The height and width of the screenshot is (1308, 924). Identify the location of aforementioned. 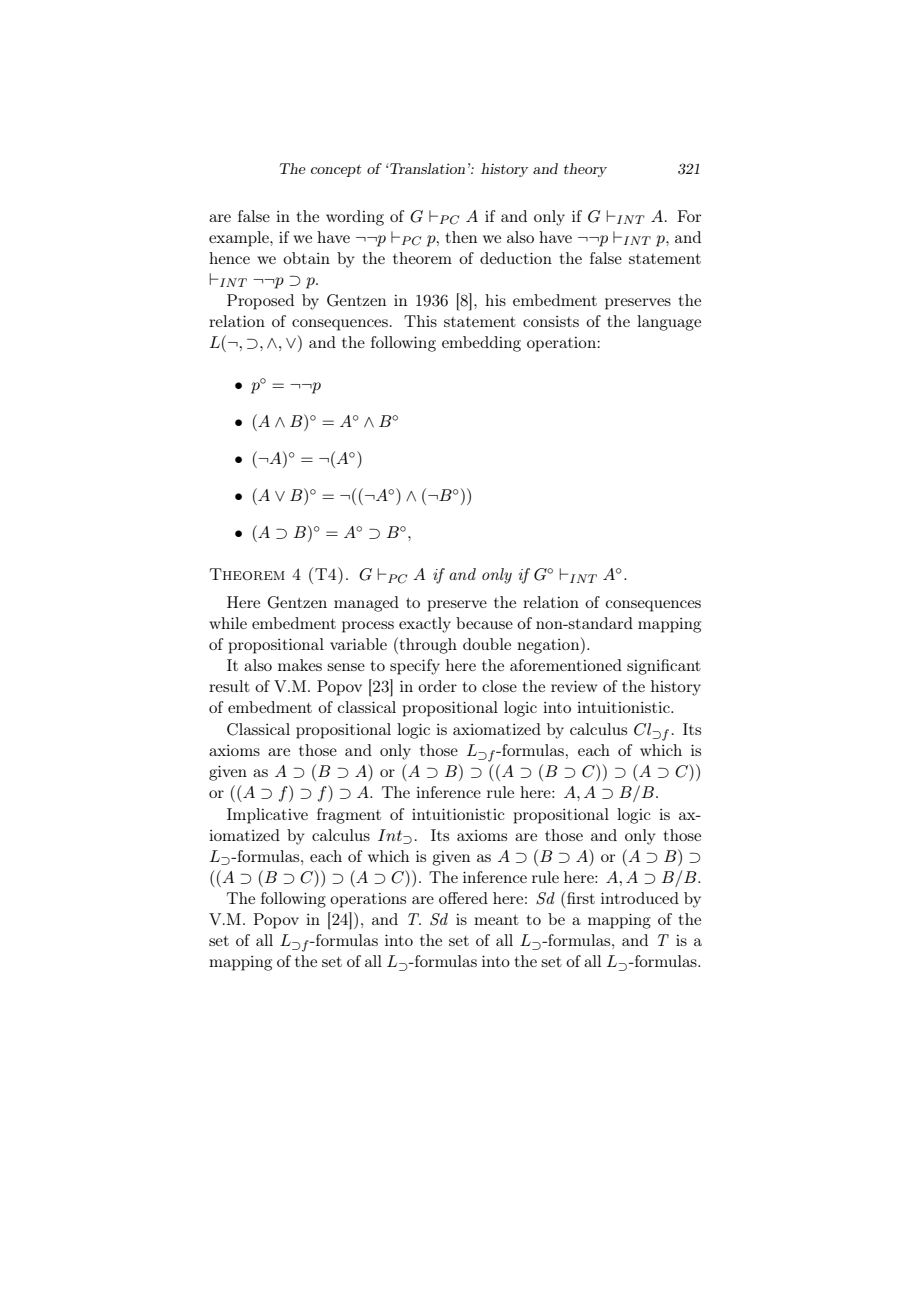
(566, 665).
